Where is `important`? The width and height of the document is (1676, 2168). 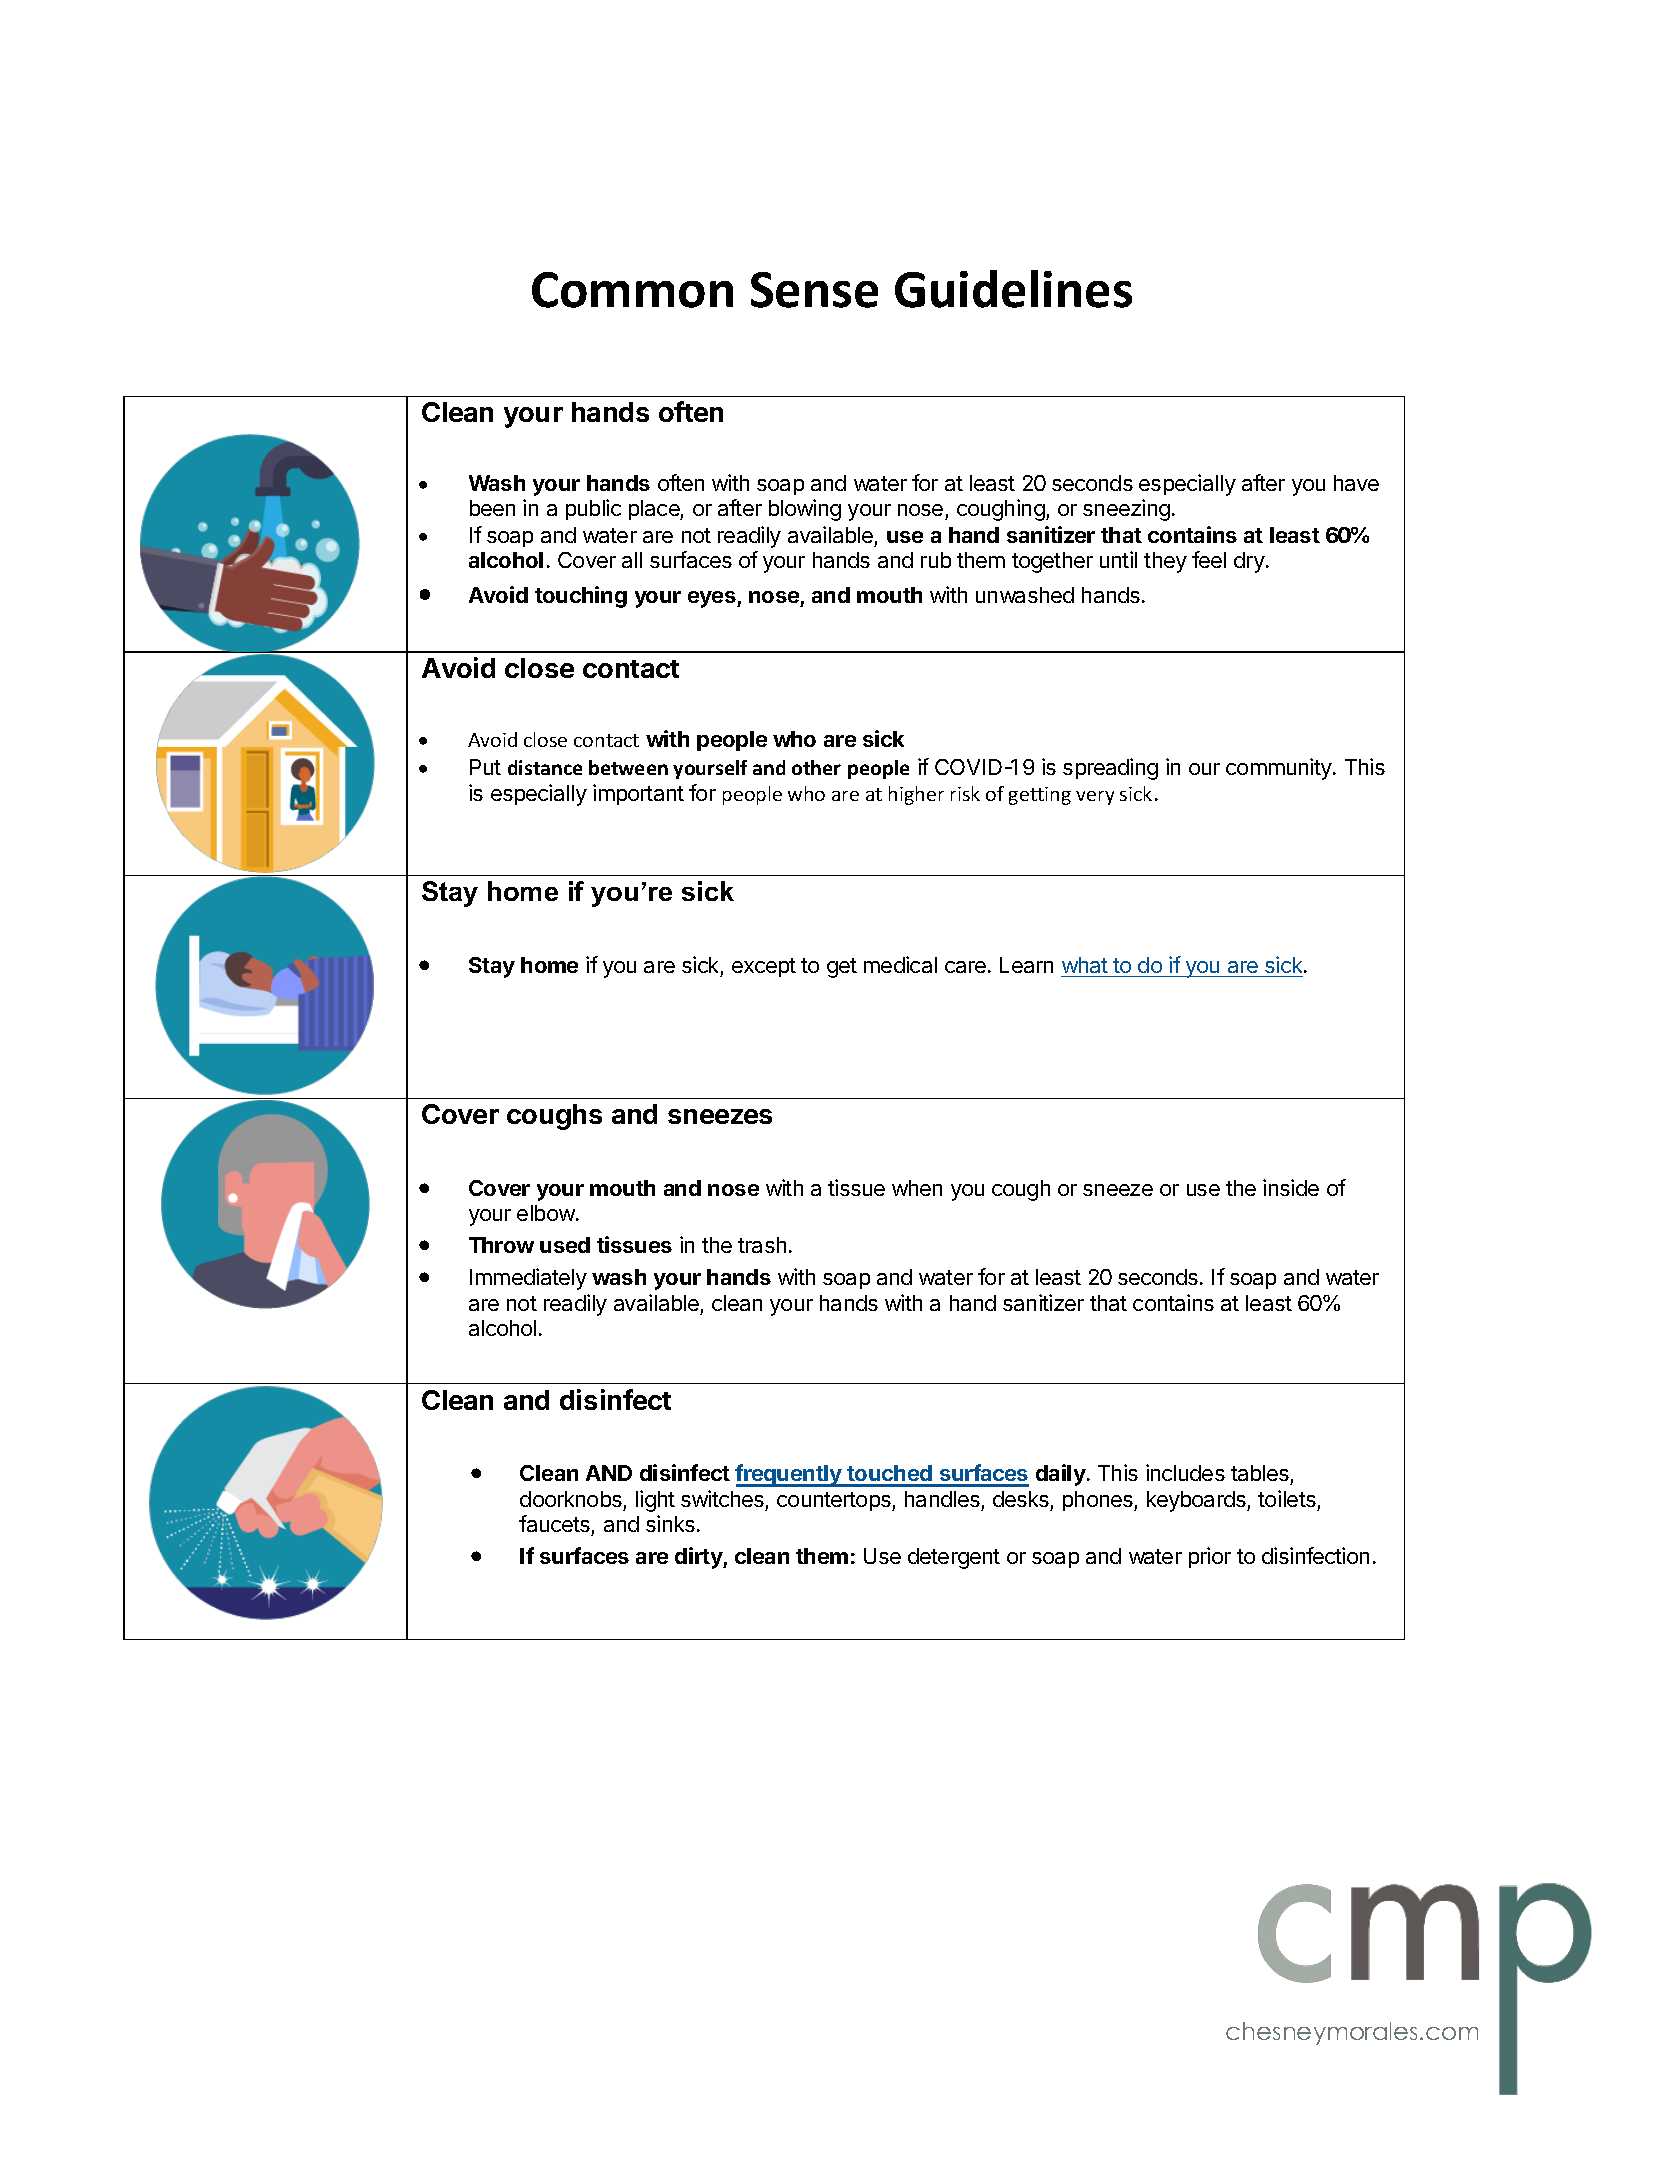
important is located at coordinates (638, 794).
